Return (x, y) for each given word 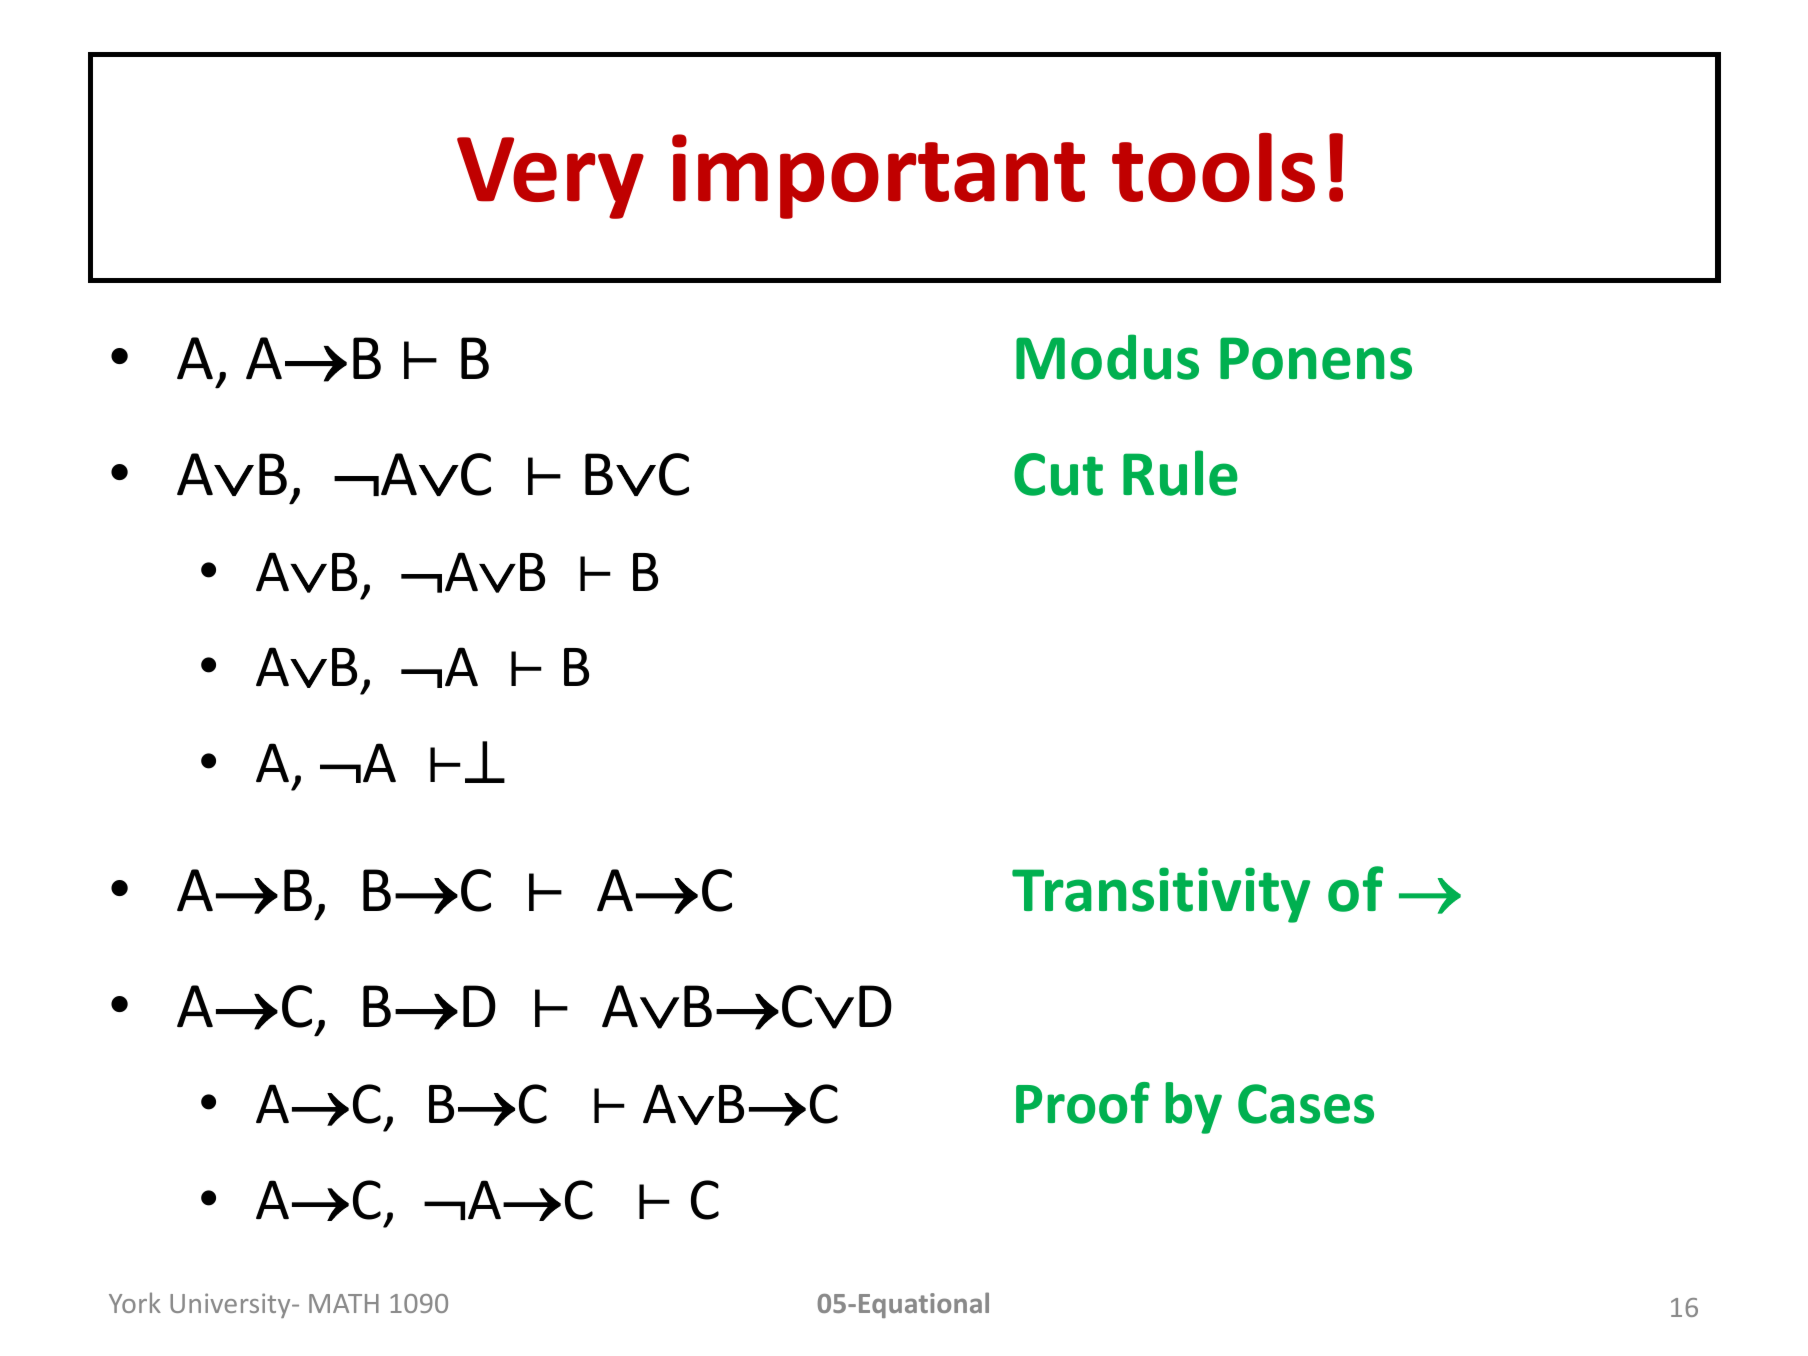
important (878, 176)
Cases (1306, 1104)
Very (550, 178)
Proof (1083, 1103)
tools (1213, 167)
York (135, 1302)
